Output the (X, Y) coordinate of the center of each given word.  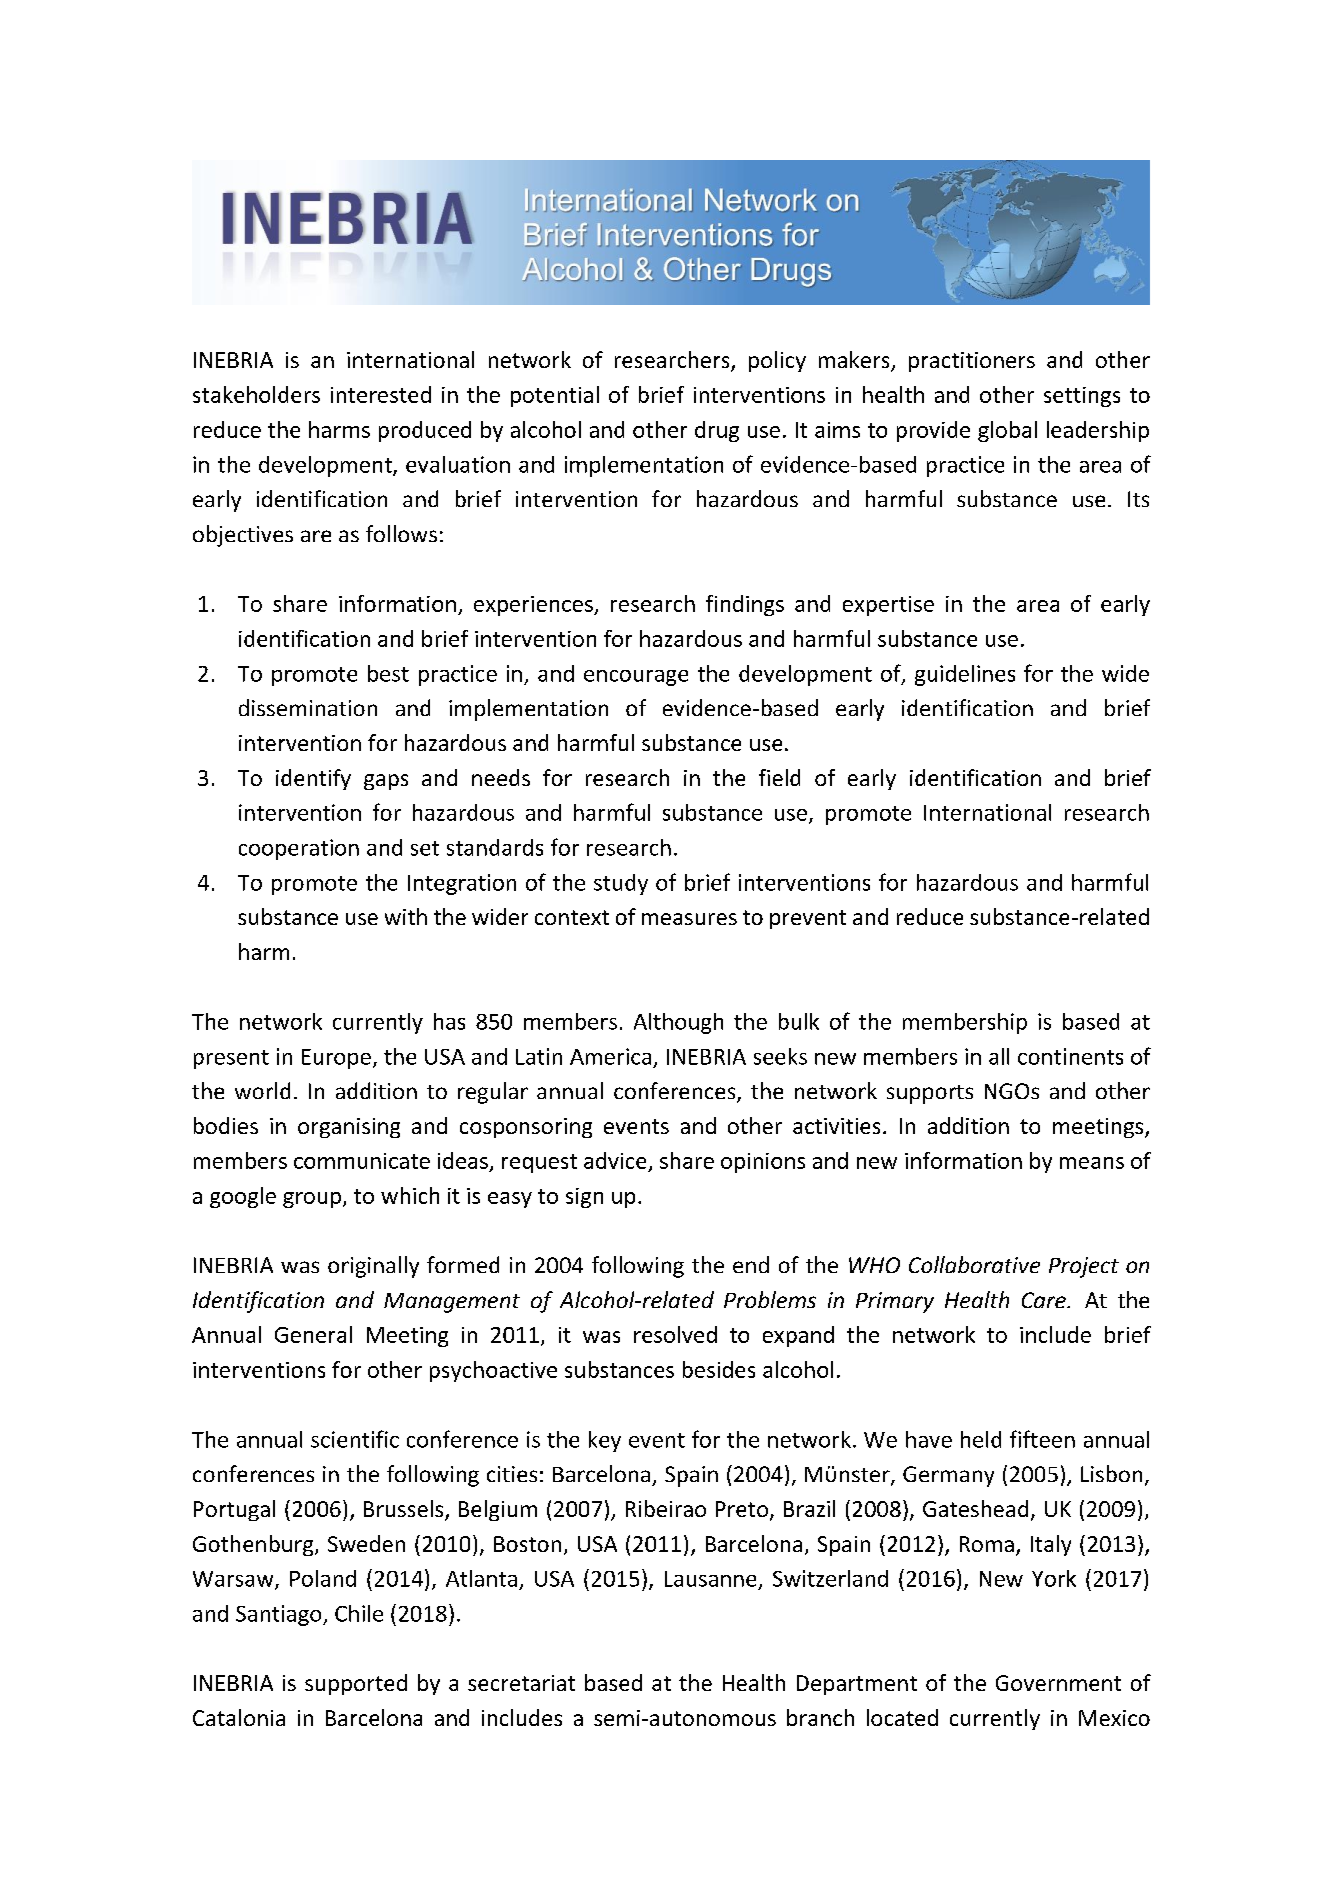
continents (1070, 1056)
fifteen (1042, 1439)
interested (381, 394)
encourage (636, 678)
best (388, 673)
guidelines (965, 675)
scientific (355, 1439)
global (1007, 431)
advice (615, 1160)
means (1092, 1163)
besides (719, 1369)
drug (717, 431)
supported (356, 1684)
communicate (362, 1161)
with (406, 916)
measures (689, 919)
